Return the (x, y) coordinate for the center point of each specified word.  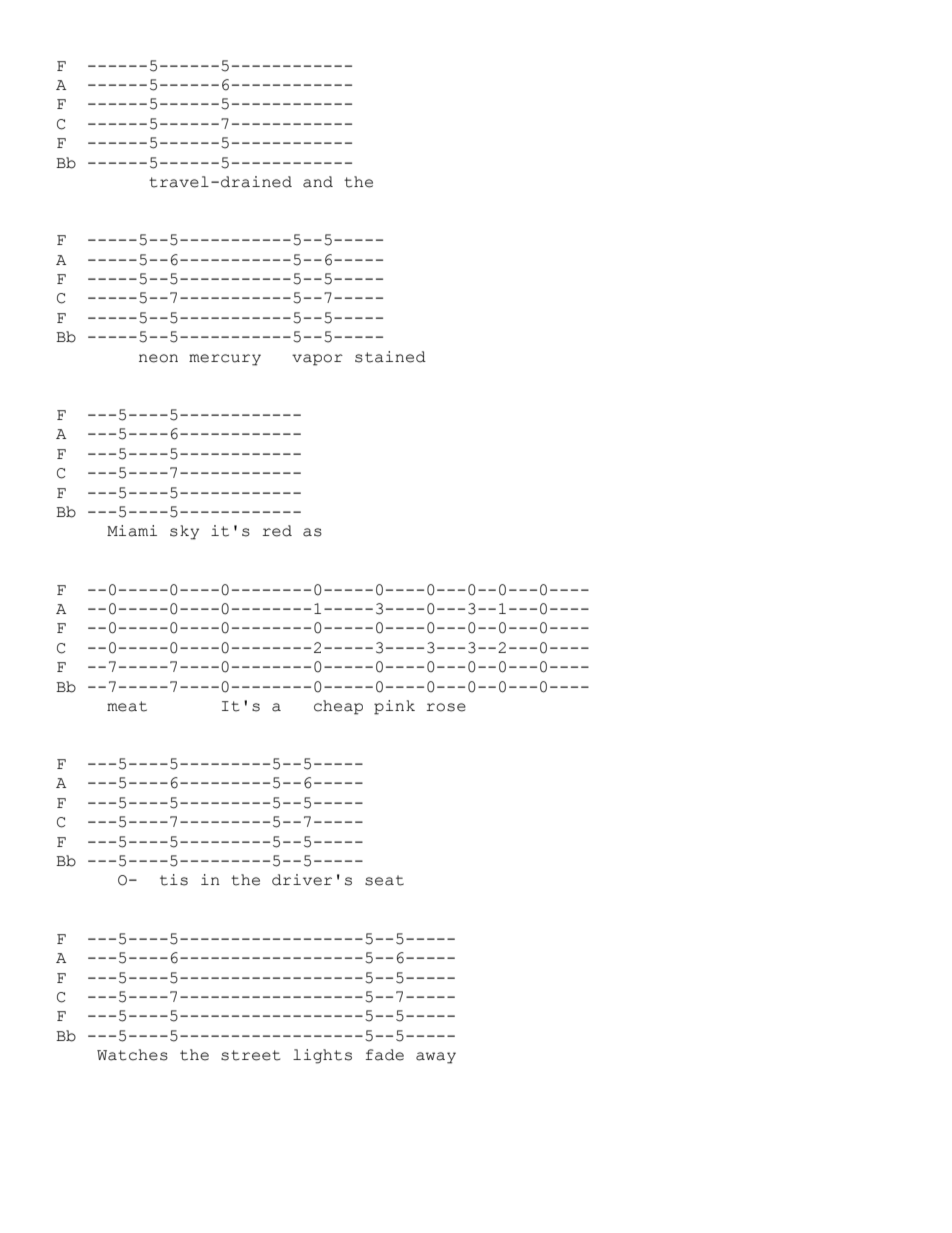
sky (184, 532)
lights (322, 1056)
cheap (338, 707)
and (318, 182)
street (250, 1055)
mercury (225, 360)
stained (390, 357)
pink (394, 707)
